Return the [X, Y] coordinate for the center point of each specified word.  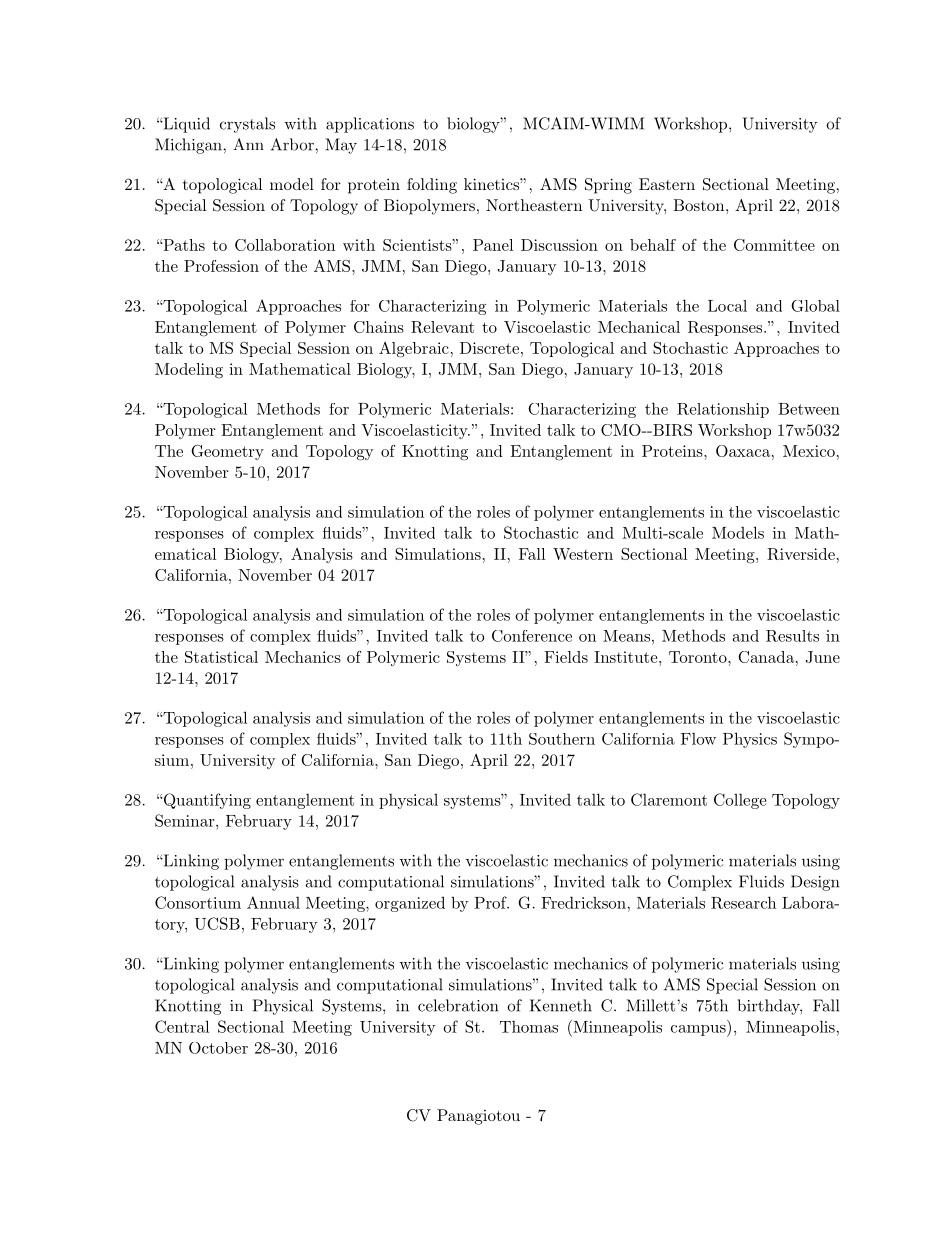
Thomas [529, 1026]
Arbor [293, 144]
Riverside [801, 554]
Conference [532, 636]
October [218, 1048]
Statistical [221, 657]
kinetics [492, 184]
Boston [698, 205]
